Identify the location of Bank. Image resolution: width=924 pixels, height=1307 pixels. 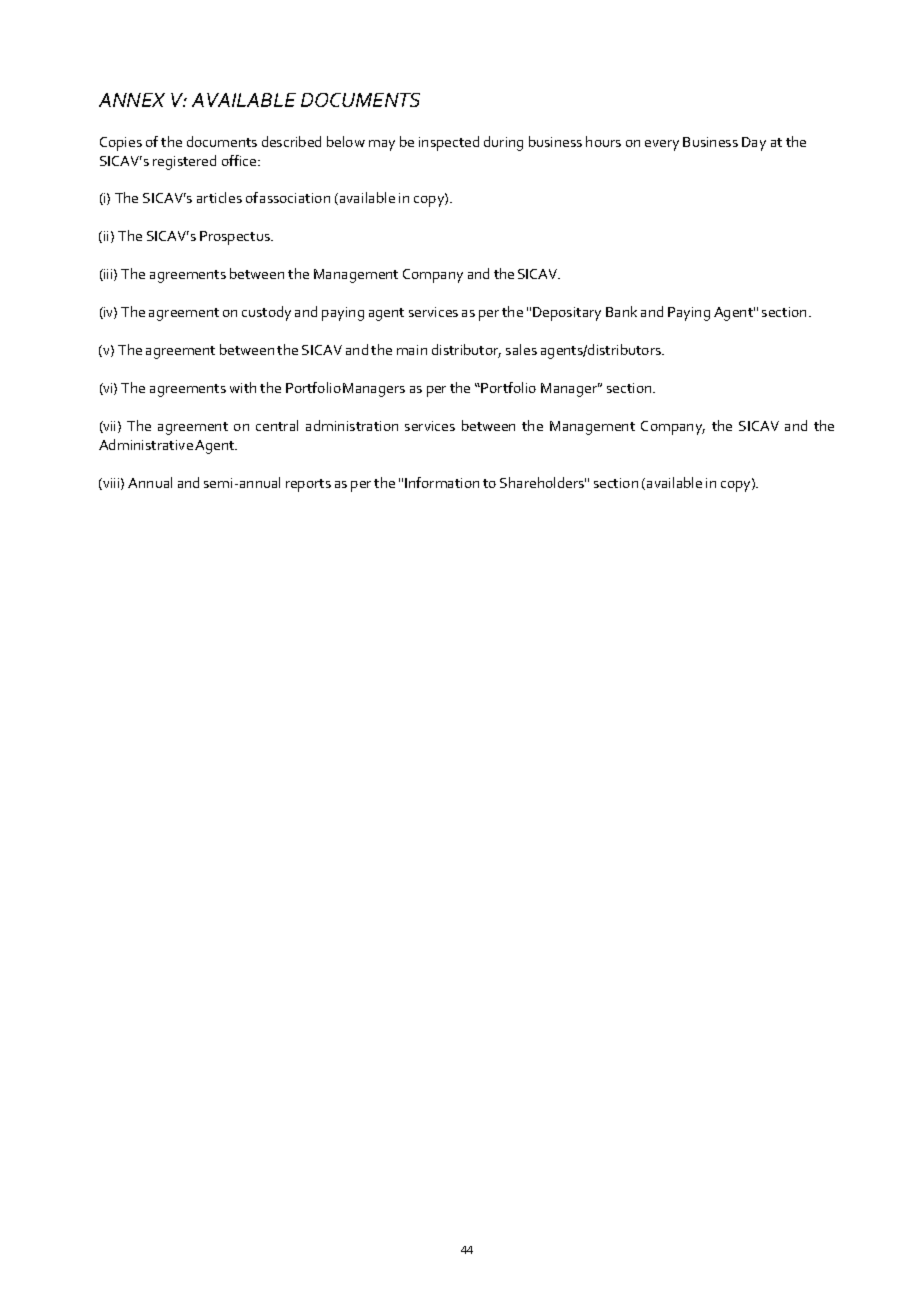
(621, 311).
